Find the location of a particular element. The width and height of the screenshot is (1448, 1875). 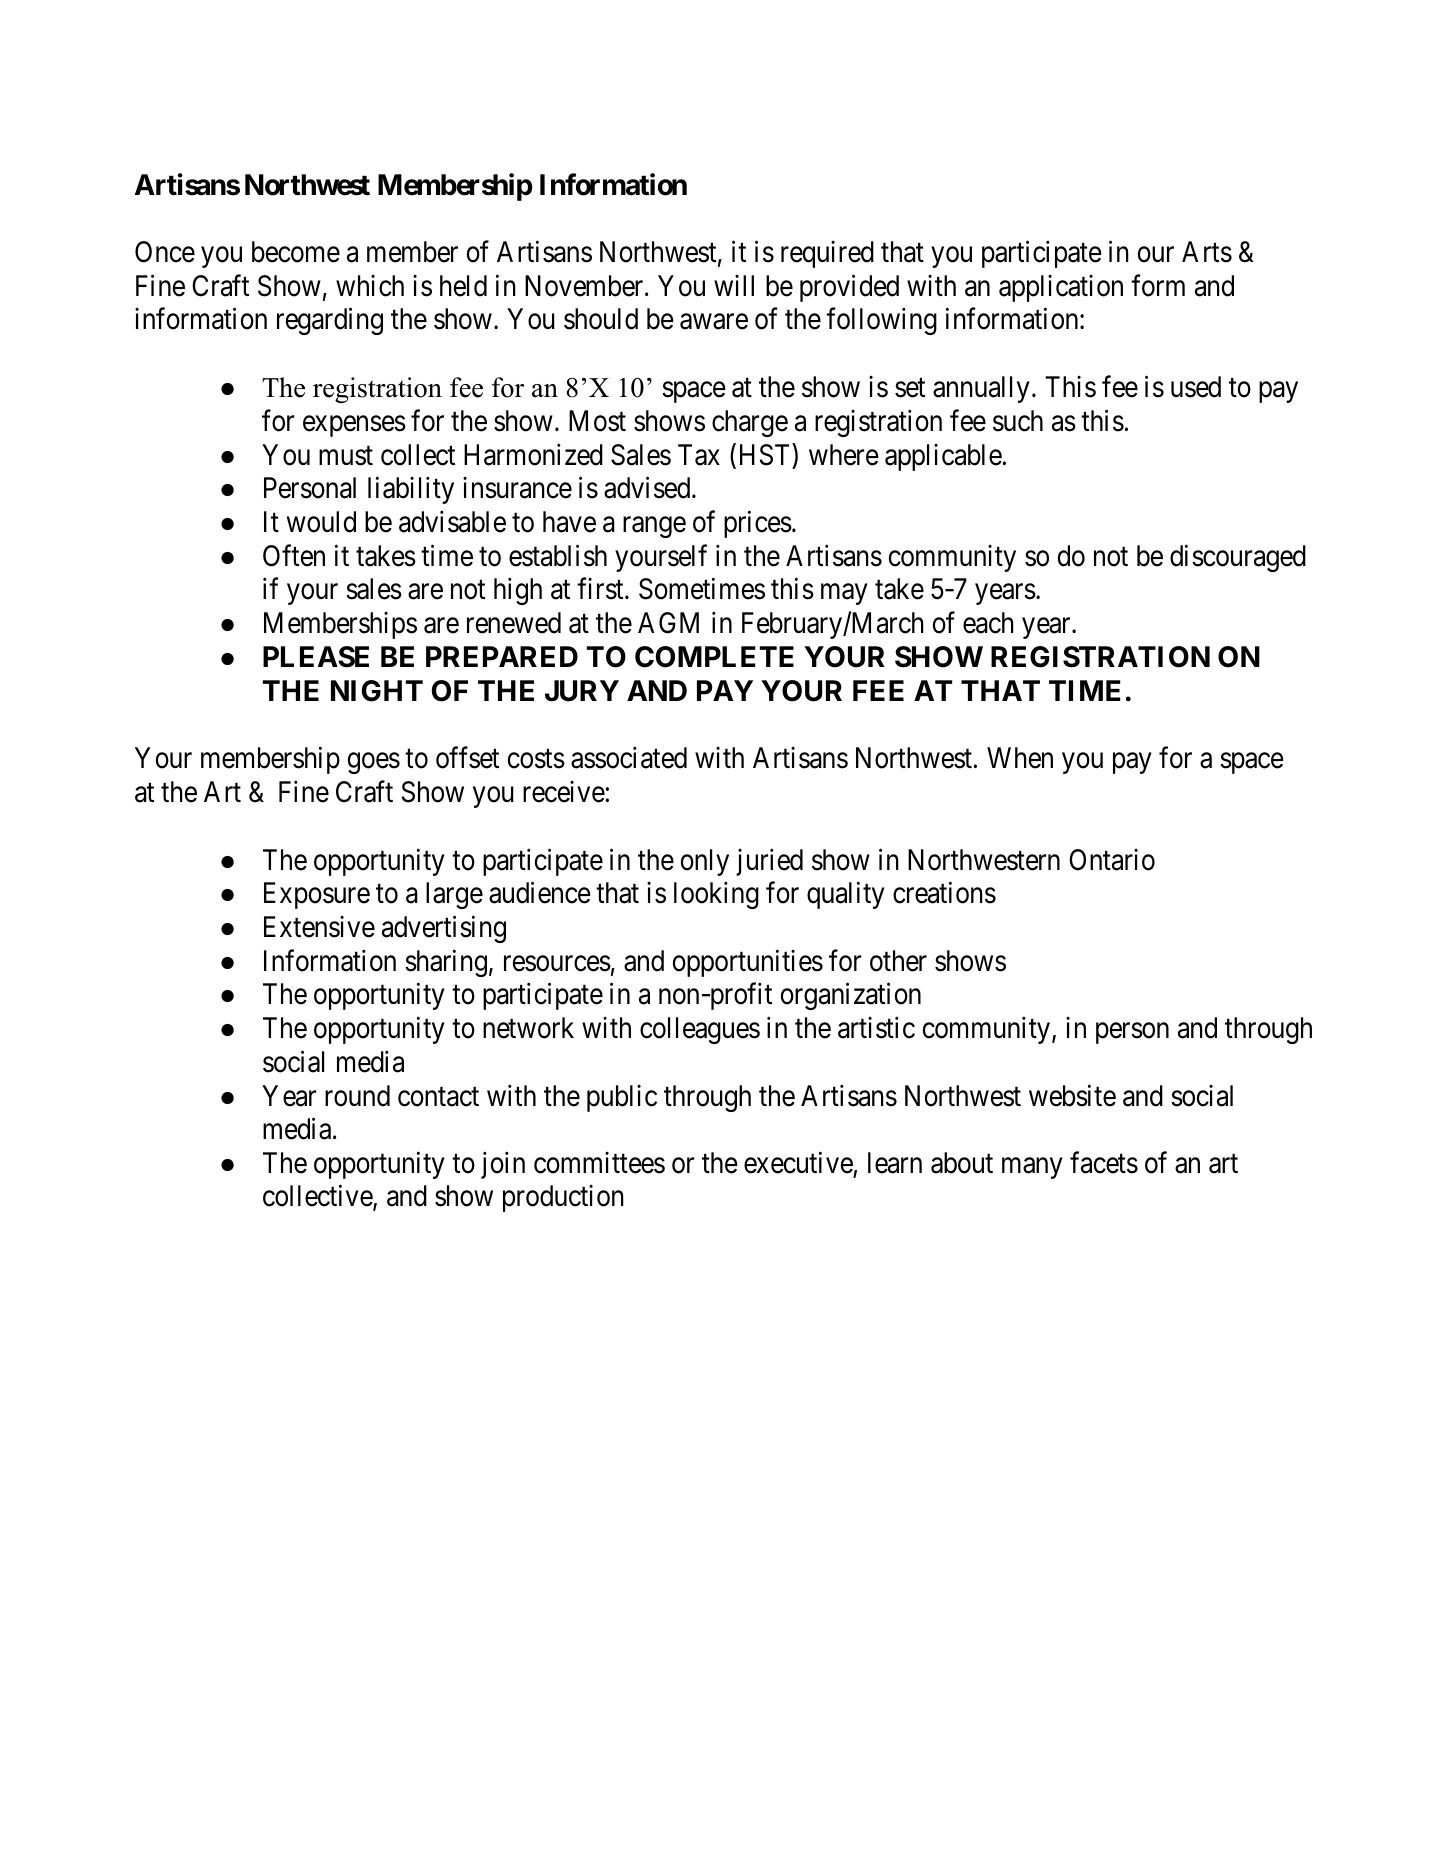

opportunities is located at coordinates (748, 963).
